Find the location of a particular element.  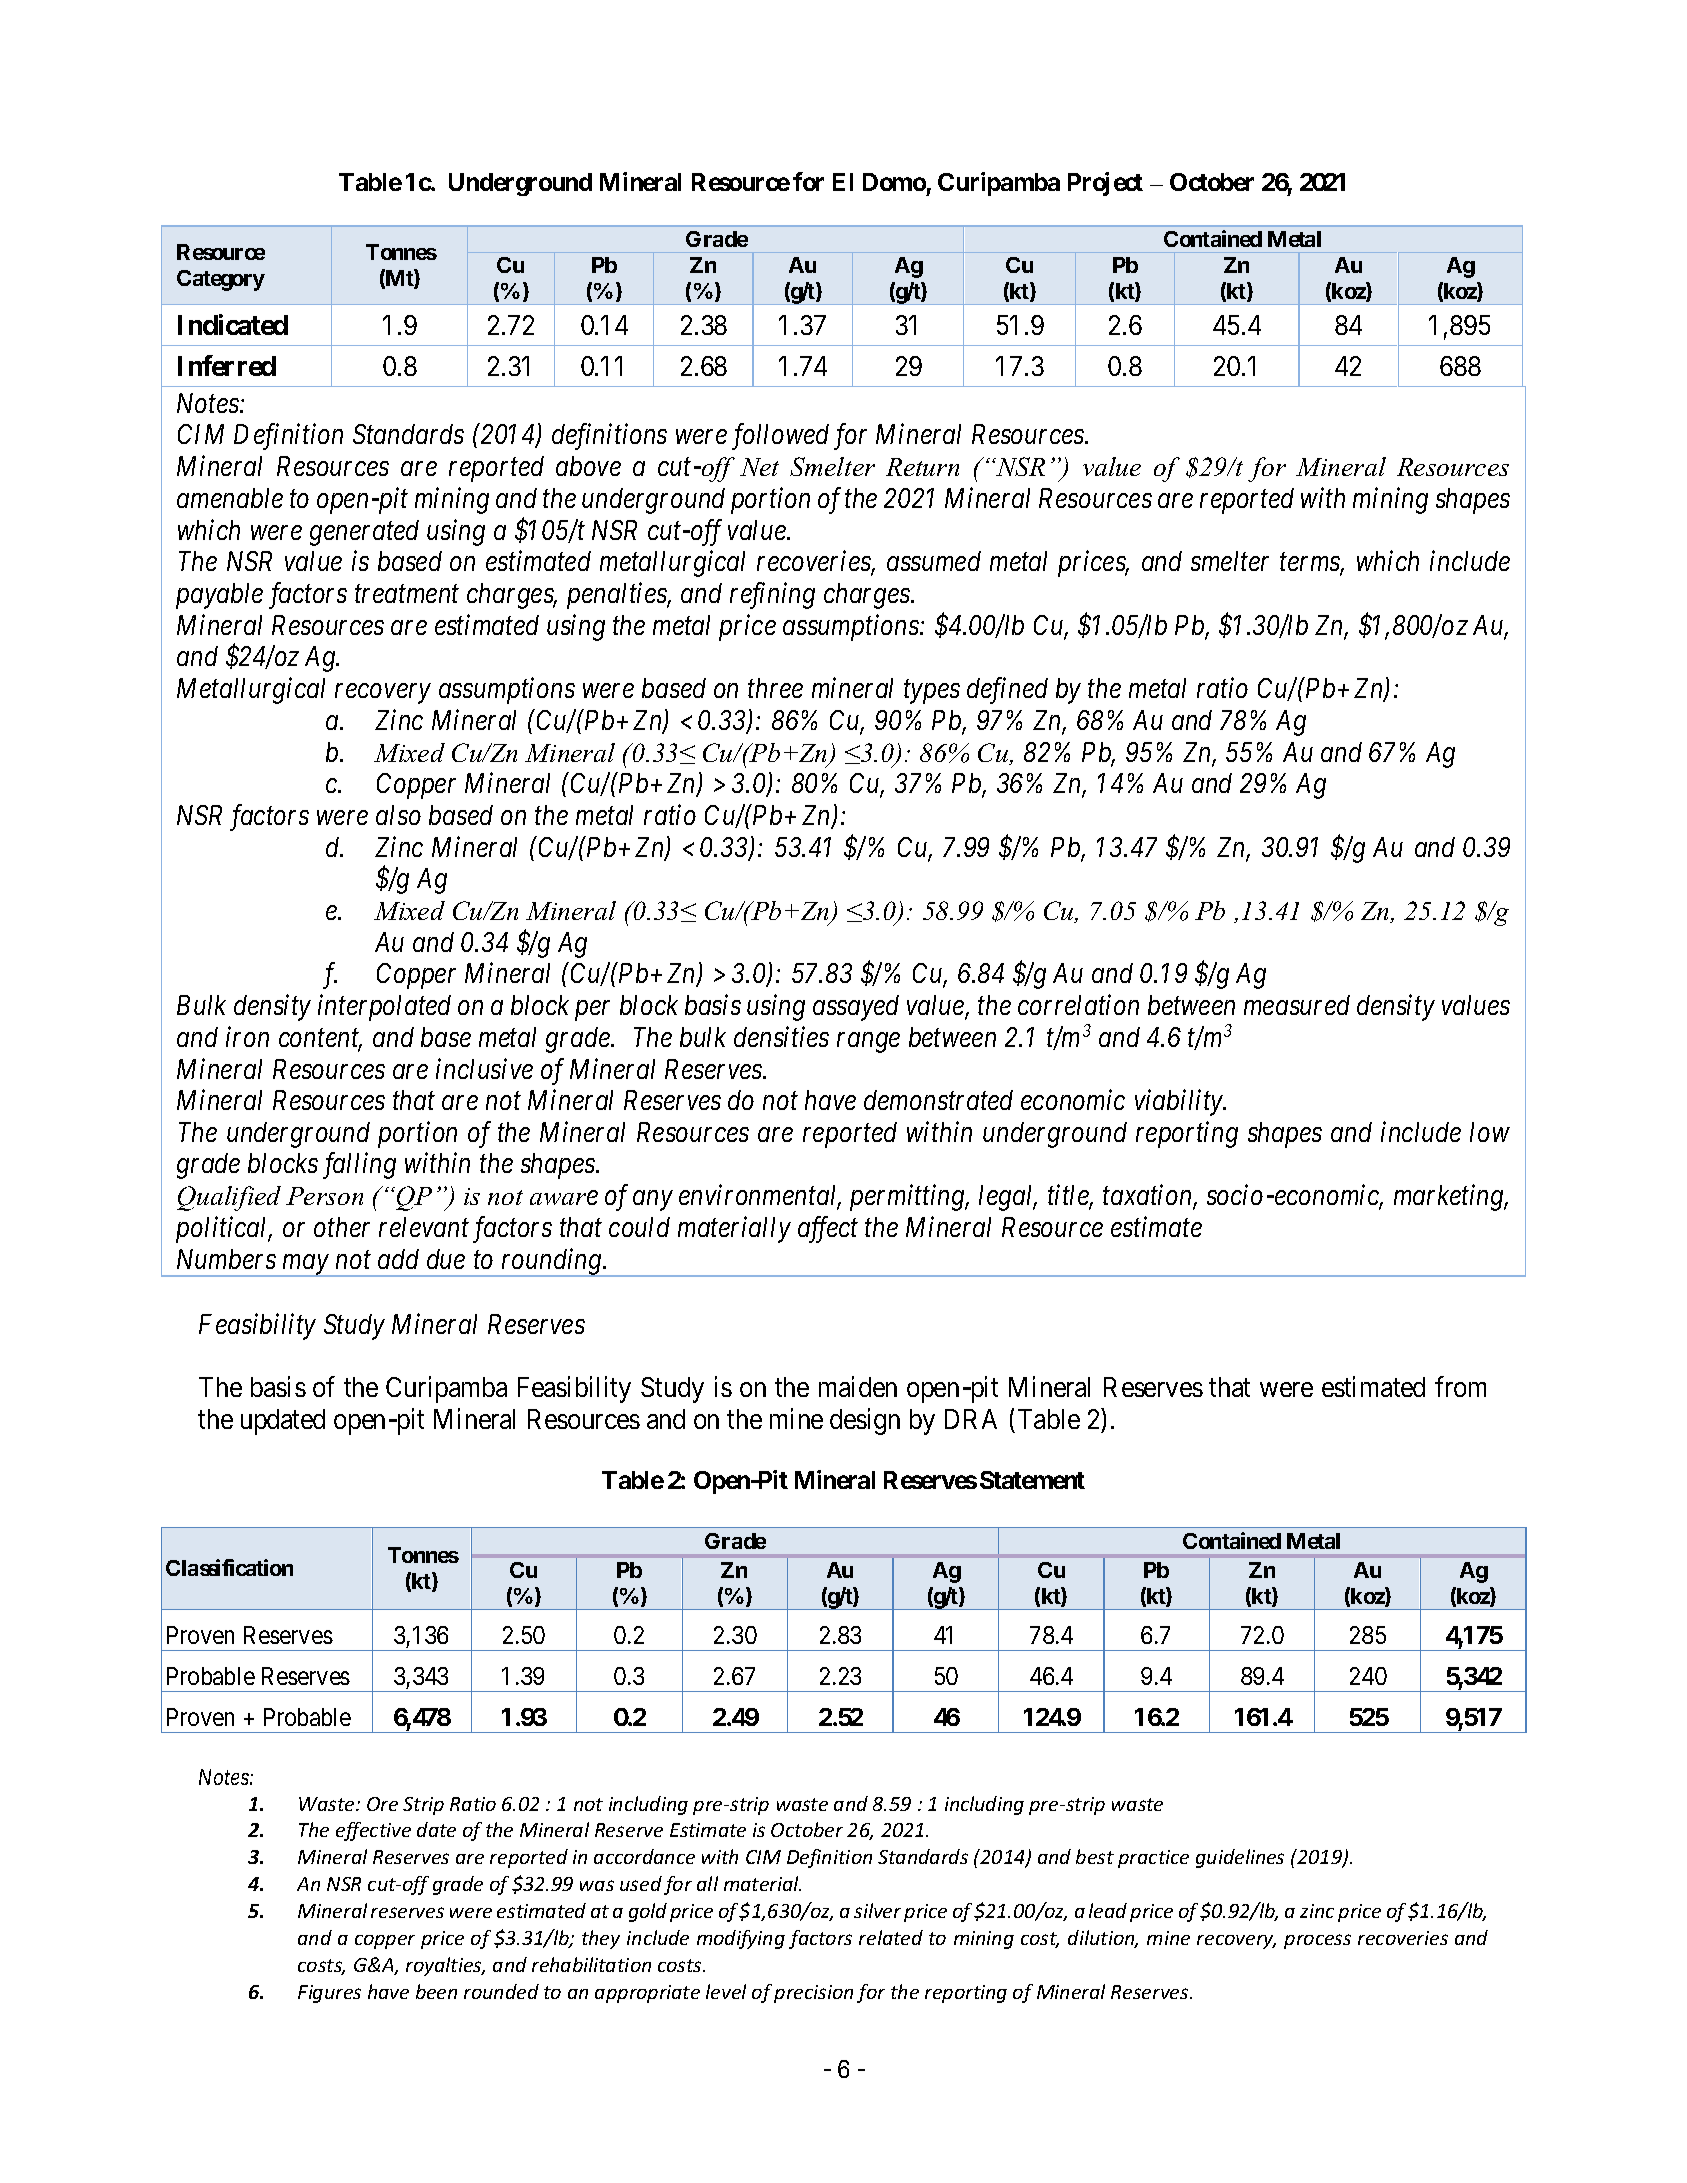

Figures is located at coordinates (329, 1994).
